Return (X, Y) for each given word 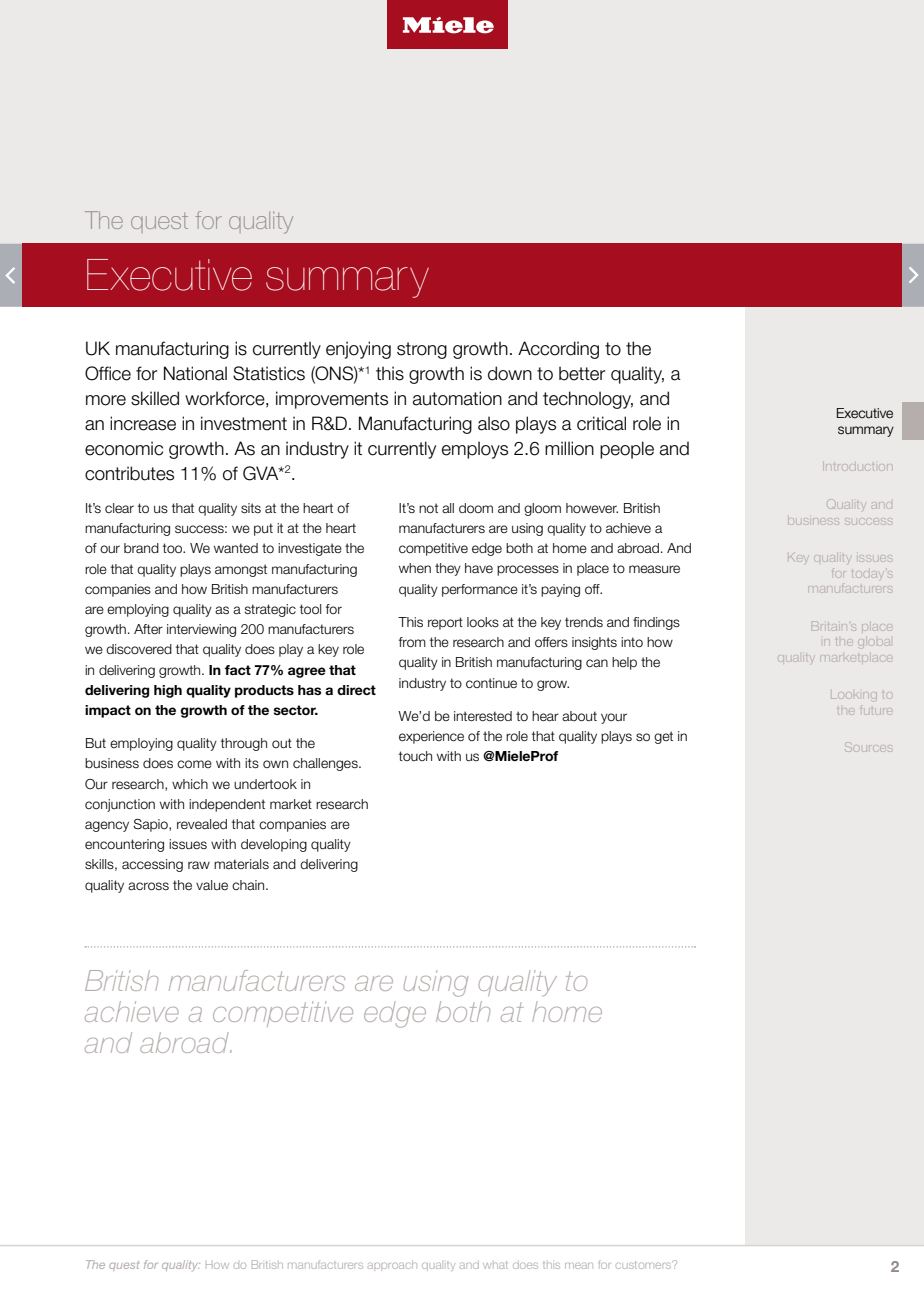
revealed (202, 824)
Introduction (857, 467)
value (212, 885)
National (195, 373)
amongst (241, 570)
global (876, 642)
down (510, 373)
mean (579, 1266)
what (495, 1265)
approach (392, 1265)
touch (415, 756)
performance (480, 590)
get (663, 737)
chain (249, 885)
